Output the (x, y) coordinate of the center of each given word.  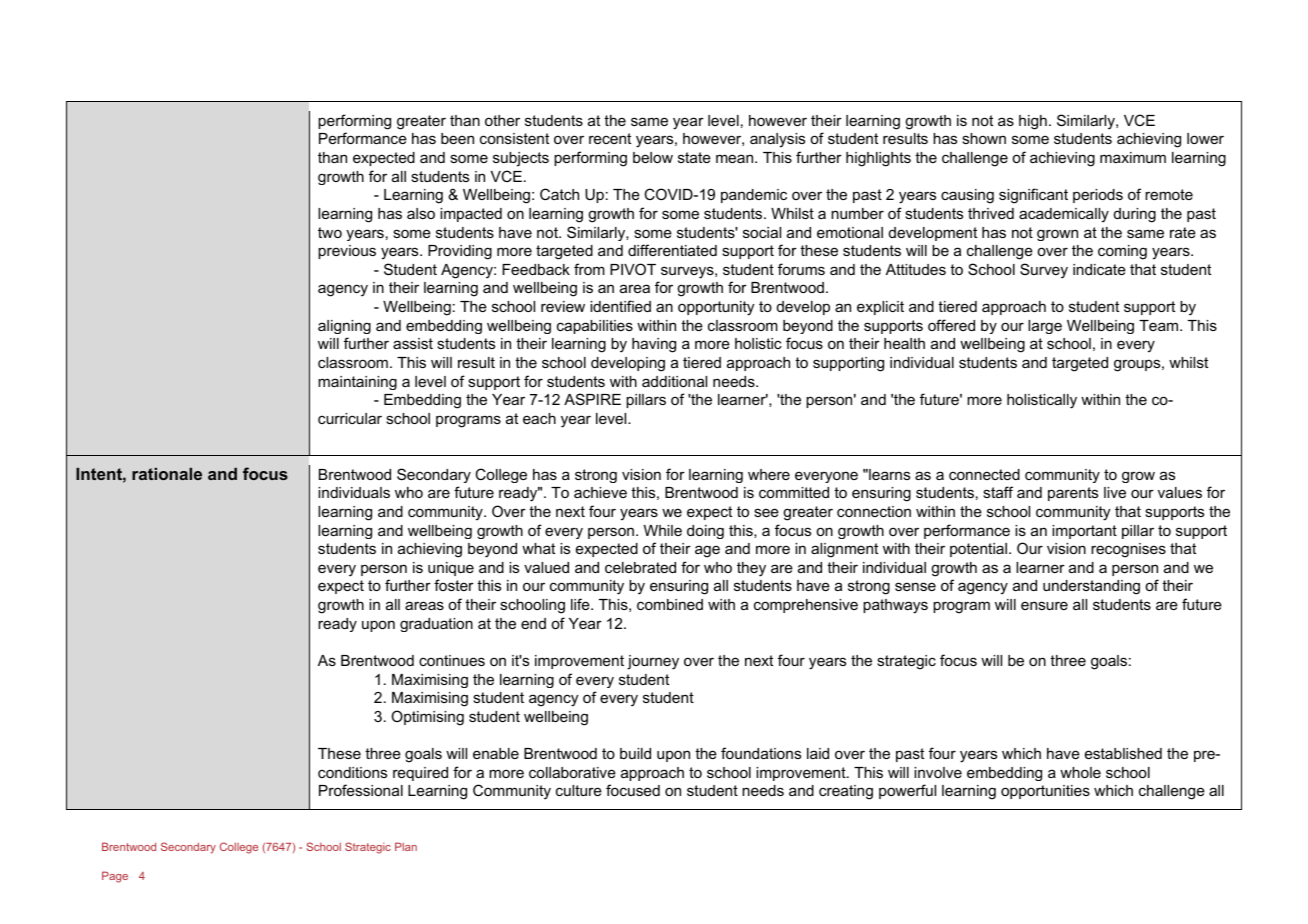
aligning (344, 327)
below (653, 157)
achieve (600, 492)
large (1045, 327)
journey (653, 662)
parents (1073, 494)
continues (452, 660)
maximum (1133, 157)
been (457, 138)
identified (620, 306)
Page (115, 877)
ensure (1044, 605)
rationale (167, 474)
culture (579, 790)
